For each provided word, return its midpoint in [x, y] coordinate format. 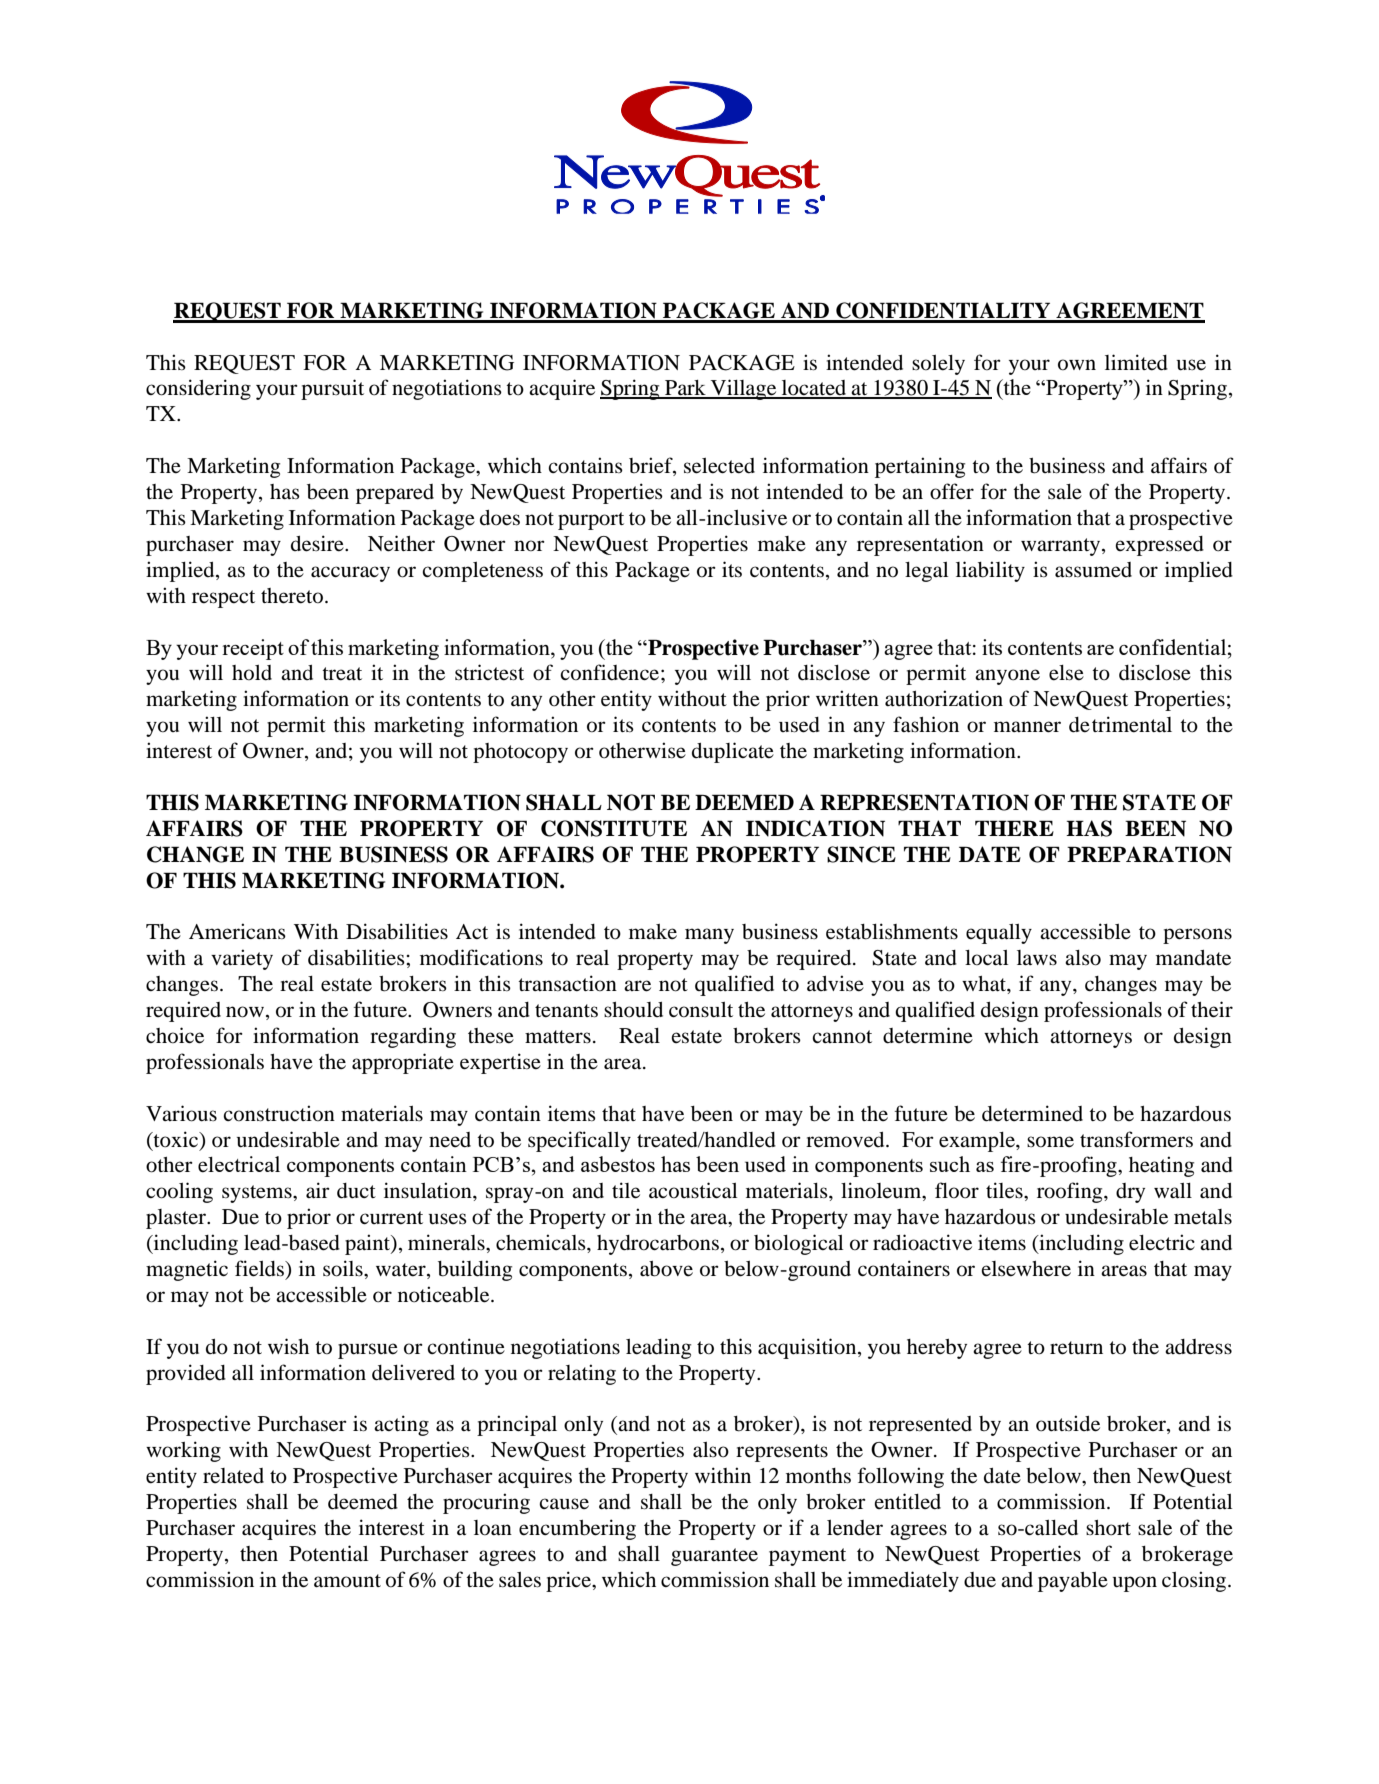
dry [1130, 1193]
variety [242, 959]
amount [347, 1581]
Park [685, 389]
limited [1136, 362]
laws [1037, 957]
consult [701, 1010]
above [666, 1269]
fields [261, 1269]
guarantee [714, 1557]
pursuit [332, 389]
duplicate [733, 752]
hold [252, 673]
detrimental [1120, 724]
